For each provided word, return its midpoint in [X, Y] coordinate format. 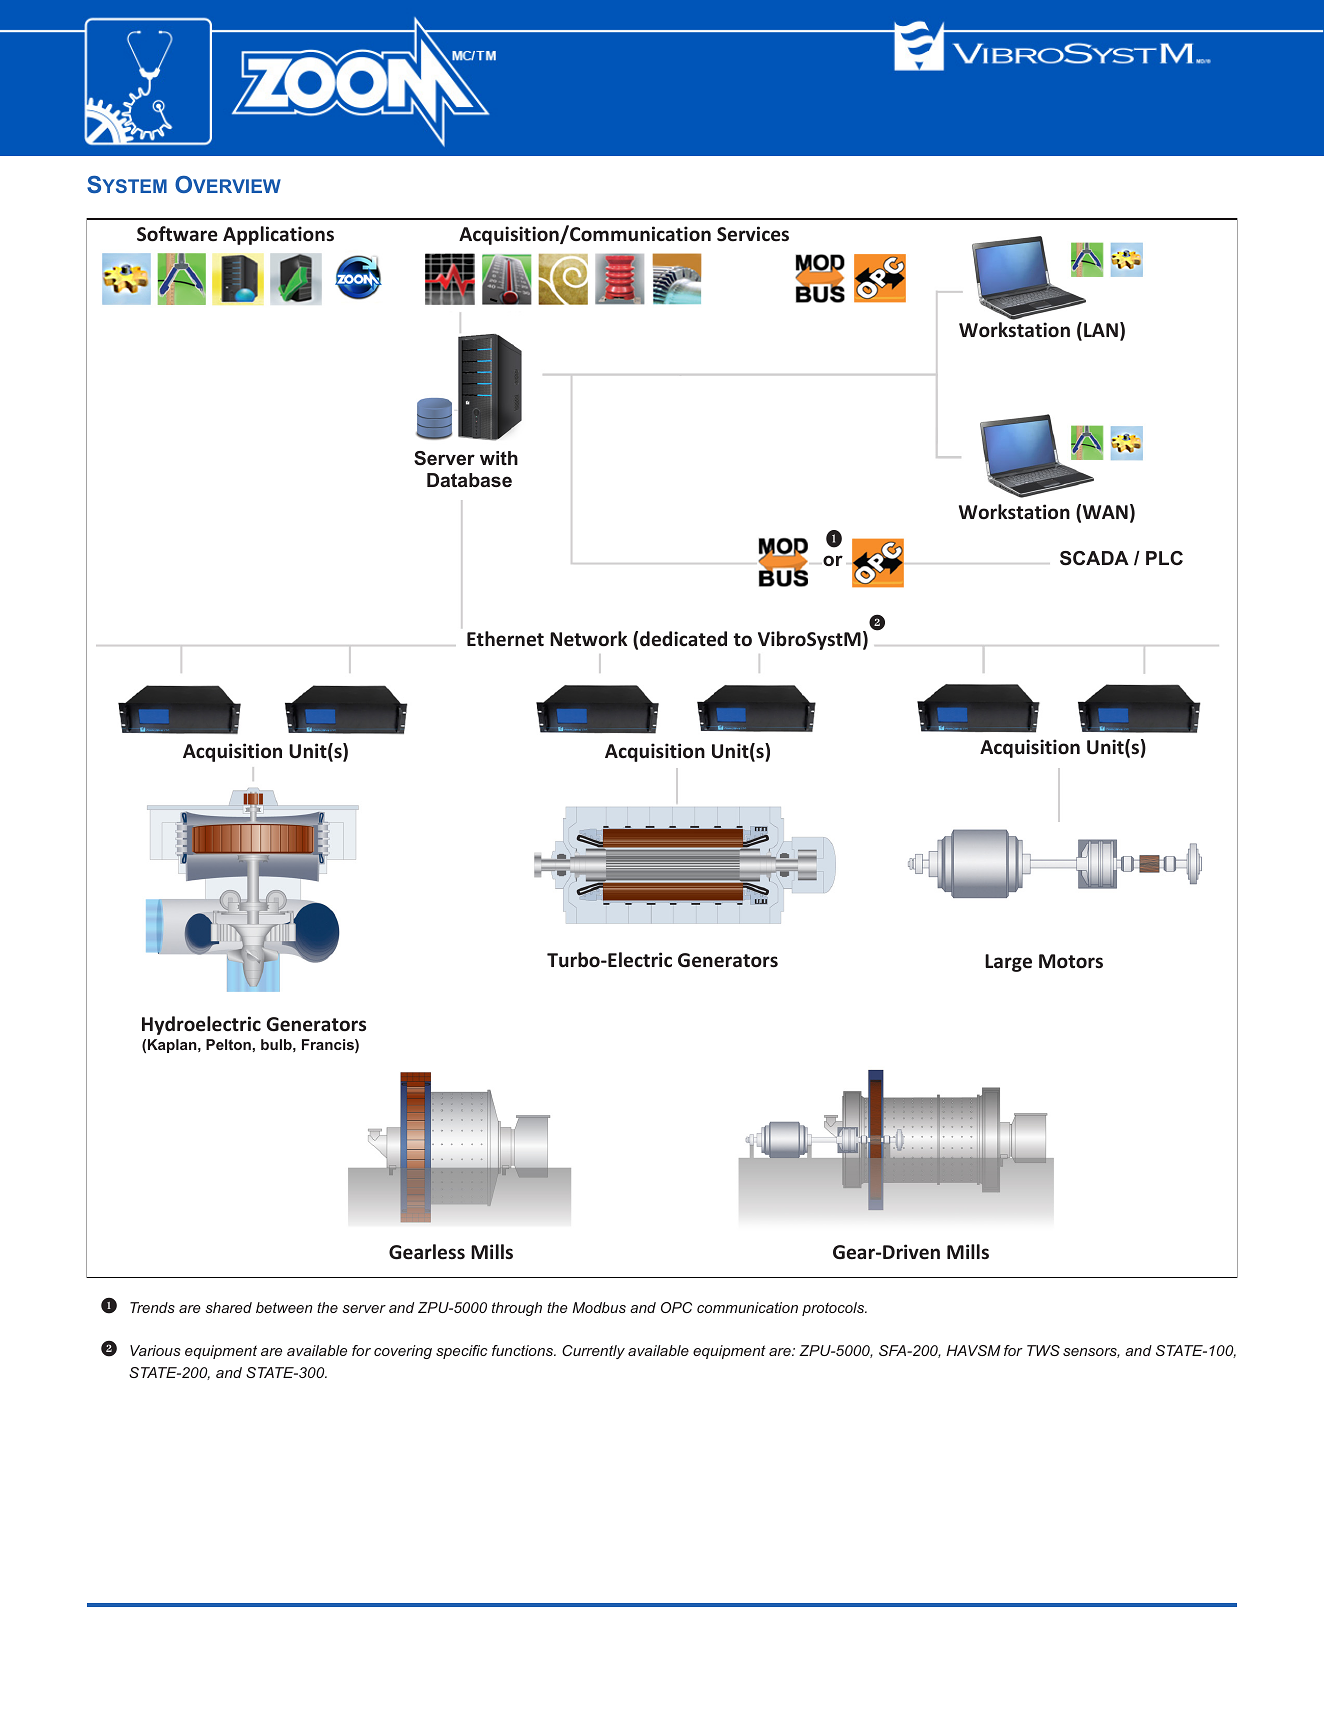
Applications [278, 235]
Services [753, 234]
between [284, 1307]
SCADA [1094, 558]
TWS [1043, 1350]
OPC [676, 1307]
